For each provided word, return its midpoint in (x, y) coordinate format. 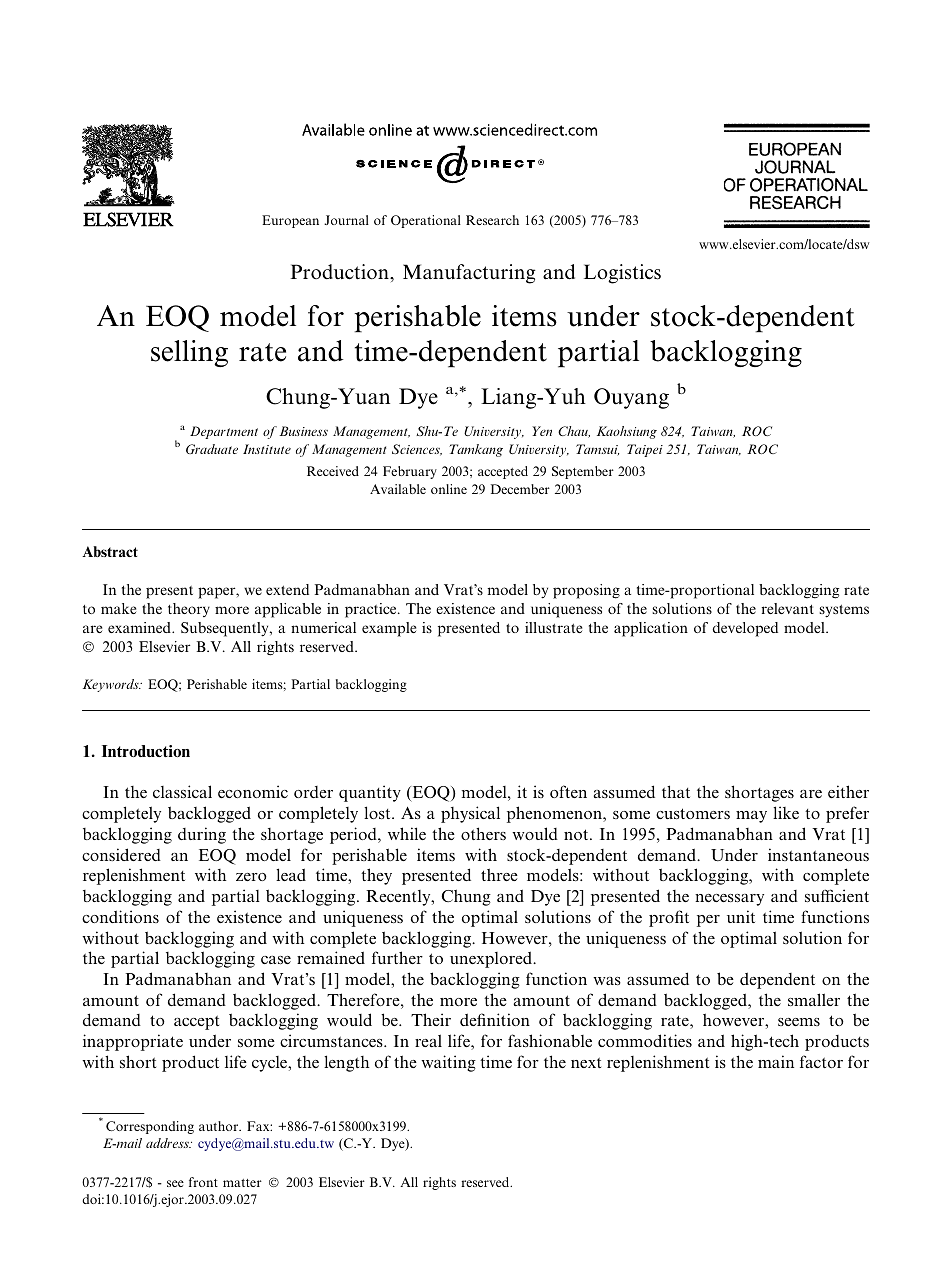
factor (821, 1061)
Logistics (622, 274)
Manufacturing (469, 274)
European (290, 221)
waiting (448, 1063)
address (168, 1143)
